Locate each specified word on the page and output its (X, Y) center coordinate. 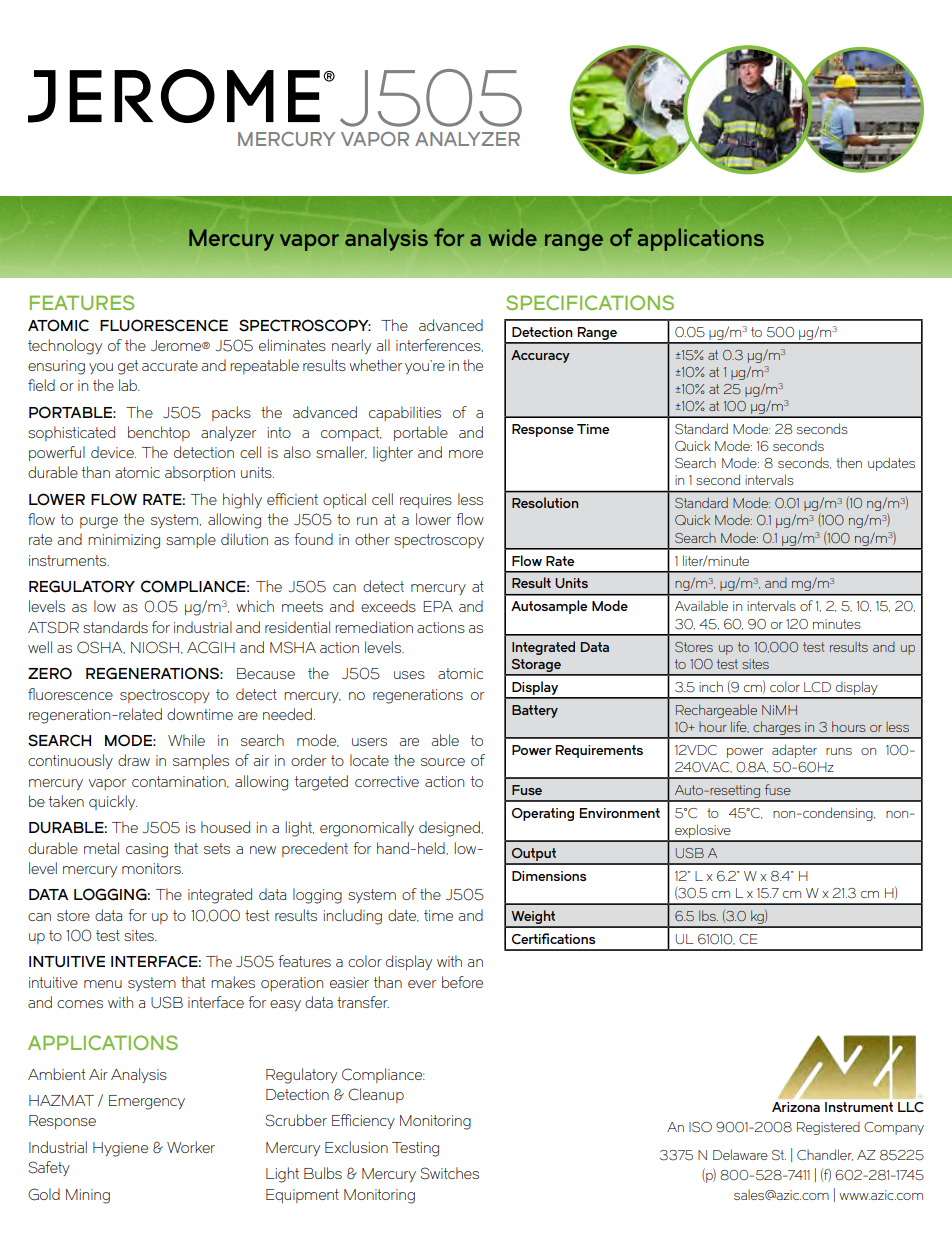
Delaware (740, 1154)
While (186, 740)
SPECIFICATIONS (590, 302)
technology (65, 347)
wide (513, 237)
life (740, 727)
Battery (535, 711)
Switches (449, 1173)
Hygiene (120, 1149)
